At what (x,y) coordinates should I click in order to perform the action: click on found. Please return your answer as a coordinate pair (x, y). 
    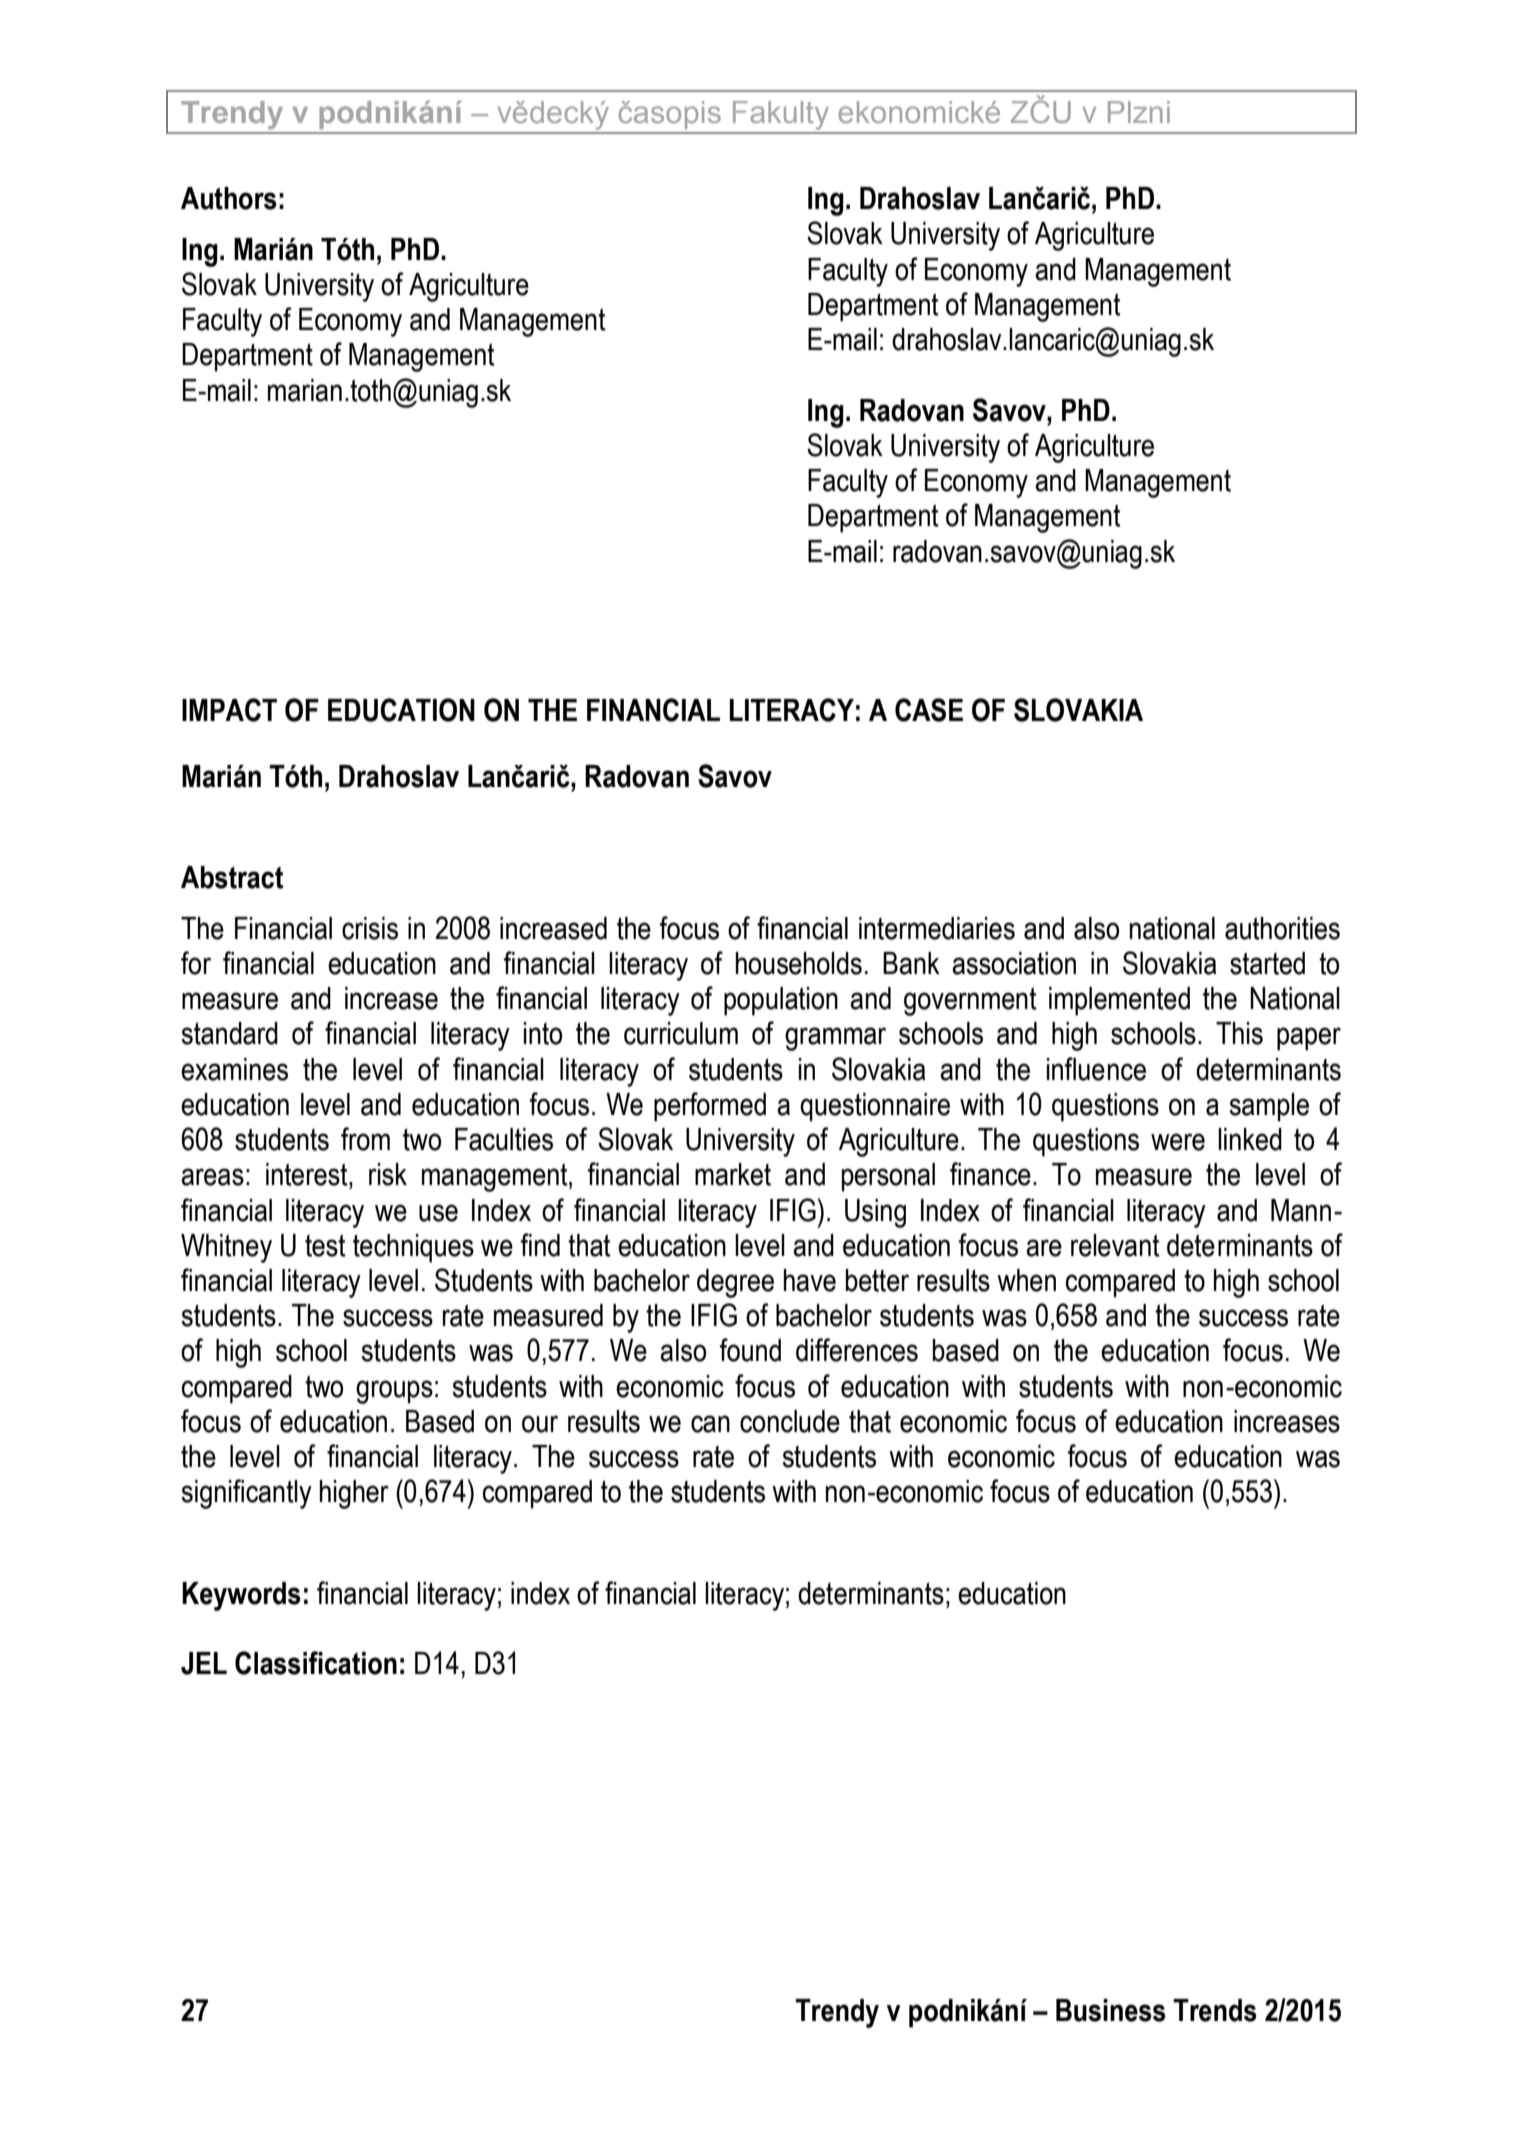
    Looking at the image, I should click on (750, 1350).
